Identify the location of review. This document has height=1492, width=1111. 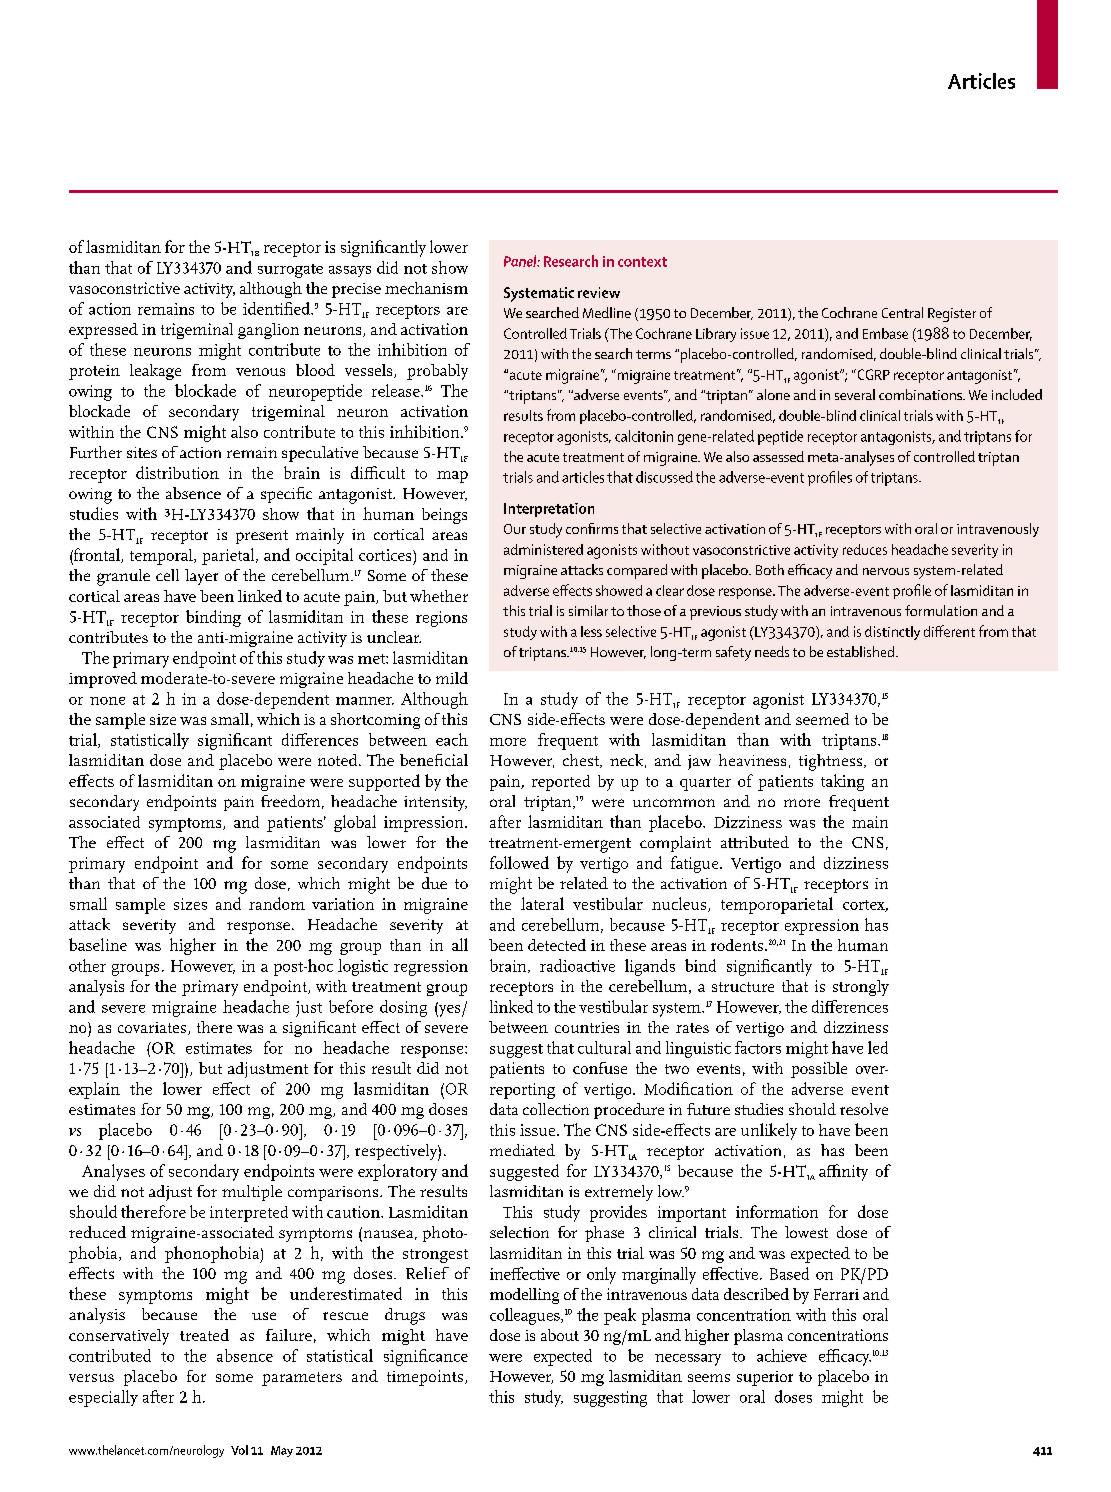
(599, 292).
